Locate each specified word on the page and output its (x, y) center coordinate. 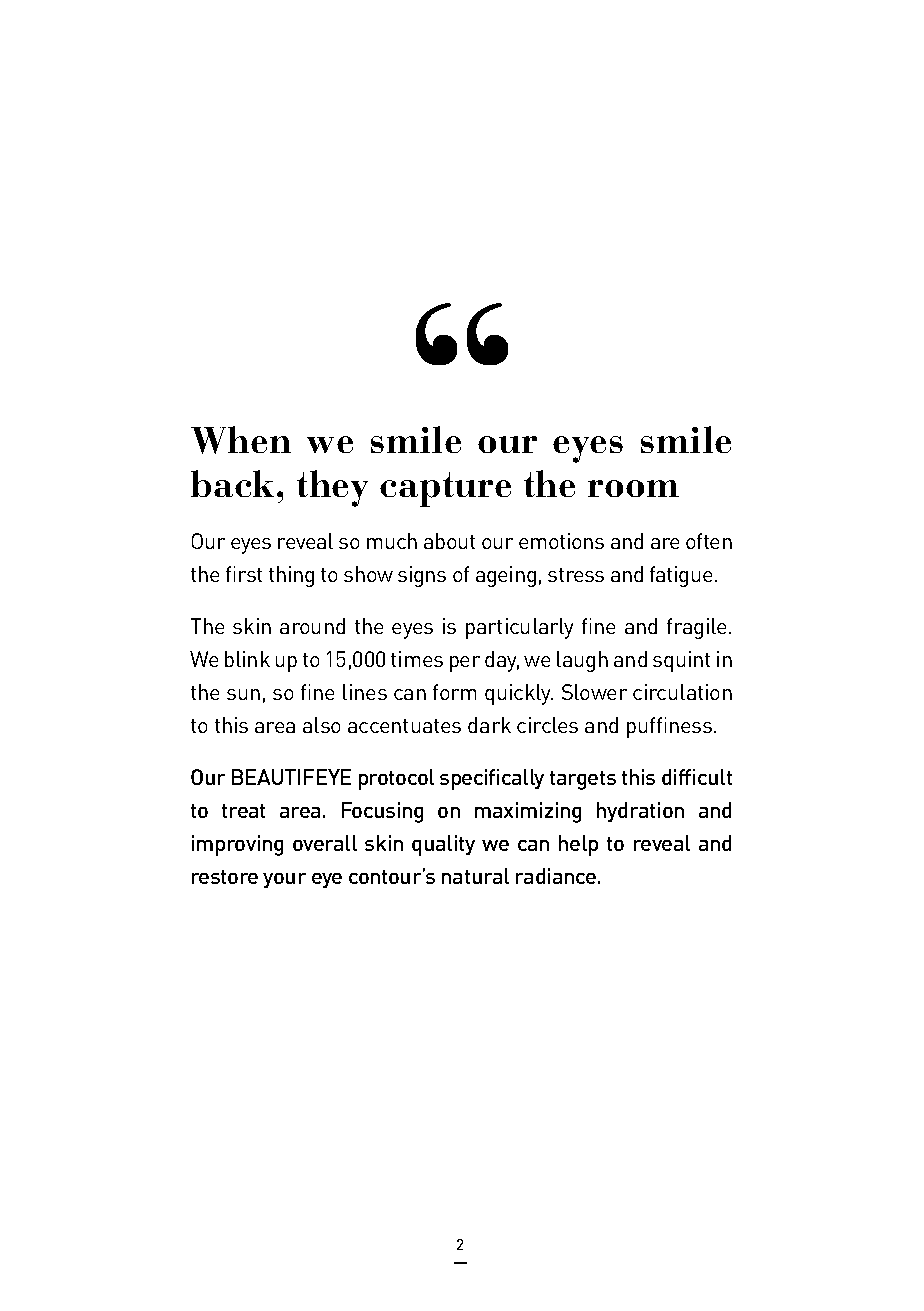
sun (243, 694)
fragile (696, 628)
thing (291, 576)
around (312, 626)
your (284, 880)
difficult (697, 777)
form (454, 692)
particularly (519, 628)
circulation (682, 692)
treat (243, 811)
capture (445, 489)
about (449, 541)
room (633, 488)
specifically (492, 779)
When (241, 440)
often (709, 541)
